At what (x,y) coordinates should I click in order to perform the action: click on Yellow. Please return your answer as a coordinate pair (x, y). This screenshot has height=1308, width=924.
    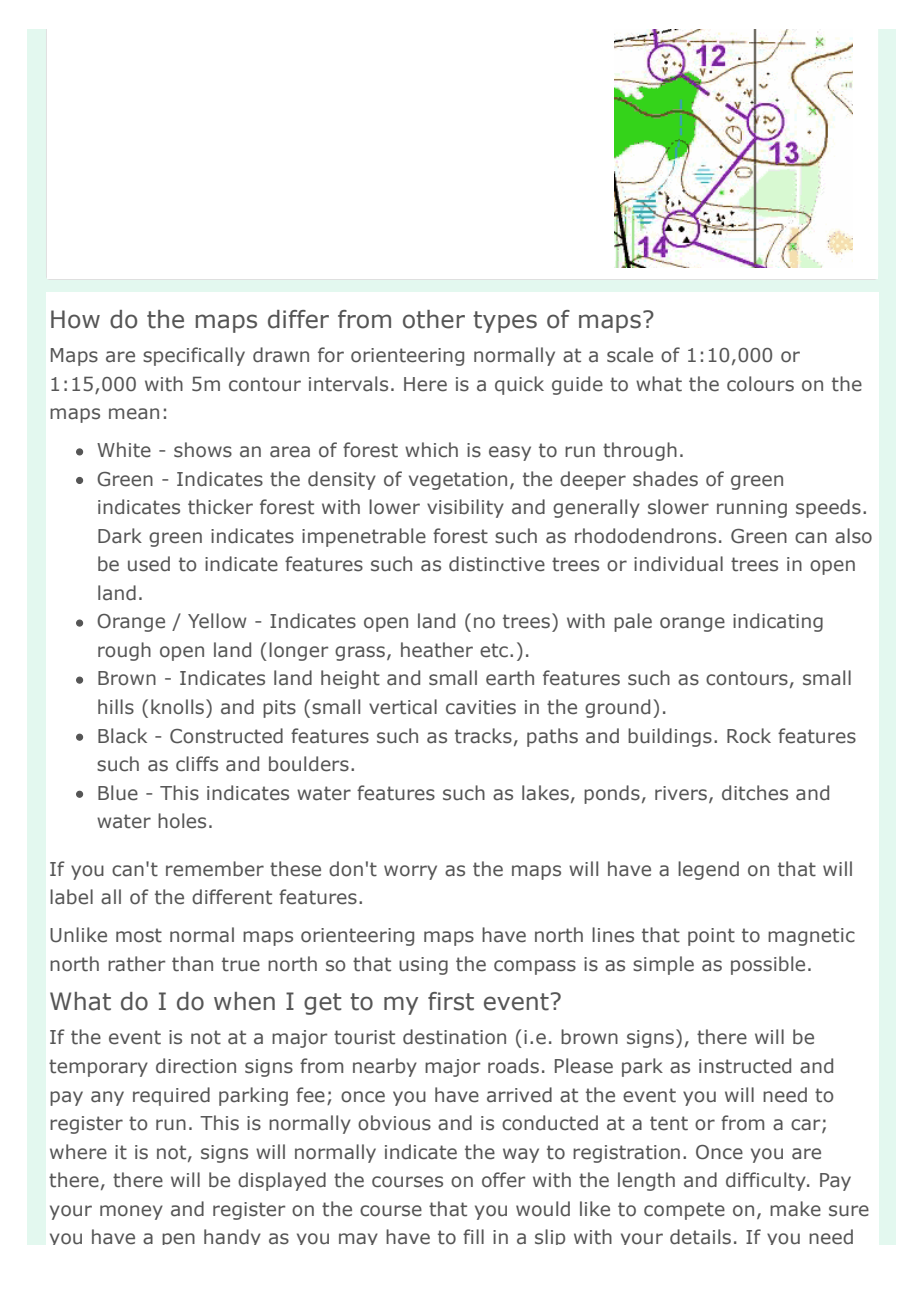
    Looking at the image, I should click on (217, 621).
